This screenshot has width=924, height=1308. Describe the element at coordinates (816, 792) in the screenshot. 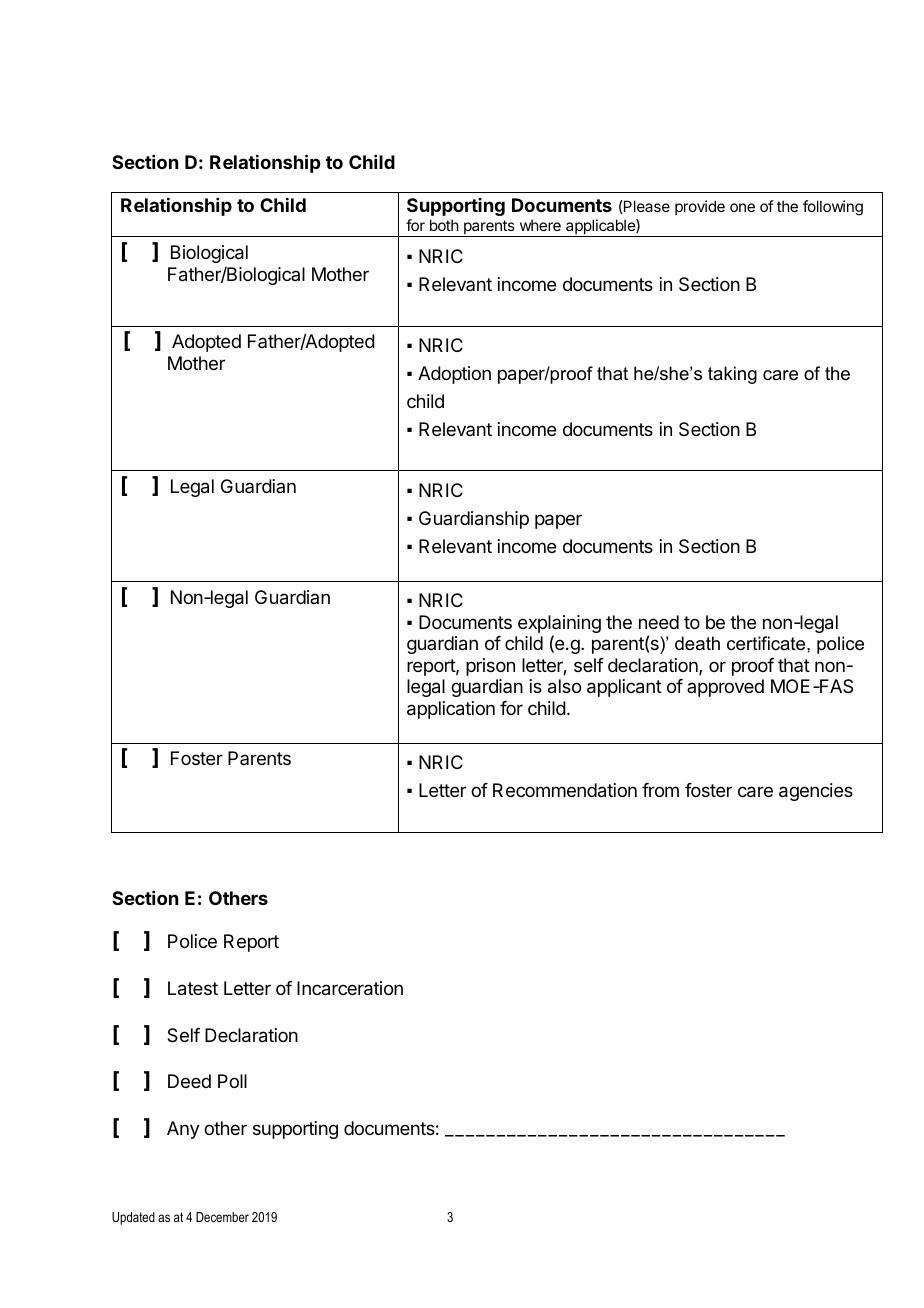

I see `agencies` at that location.
